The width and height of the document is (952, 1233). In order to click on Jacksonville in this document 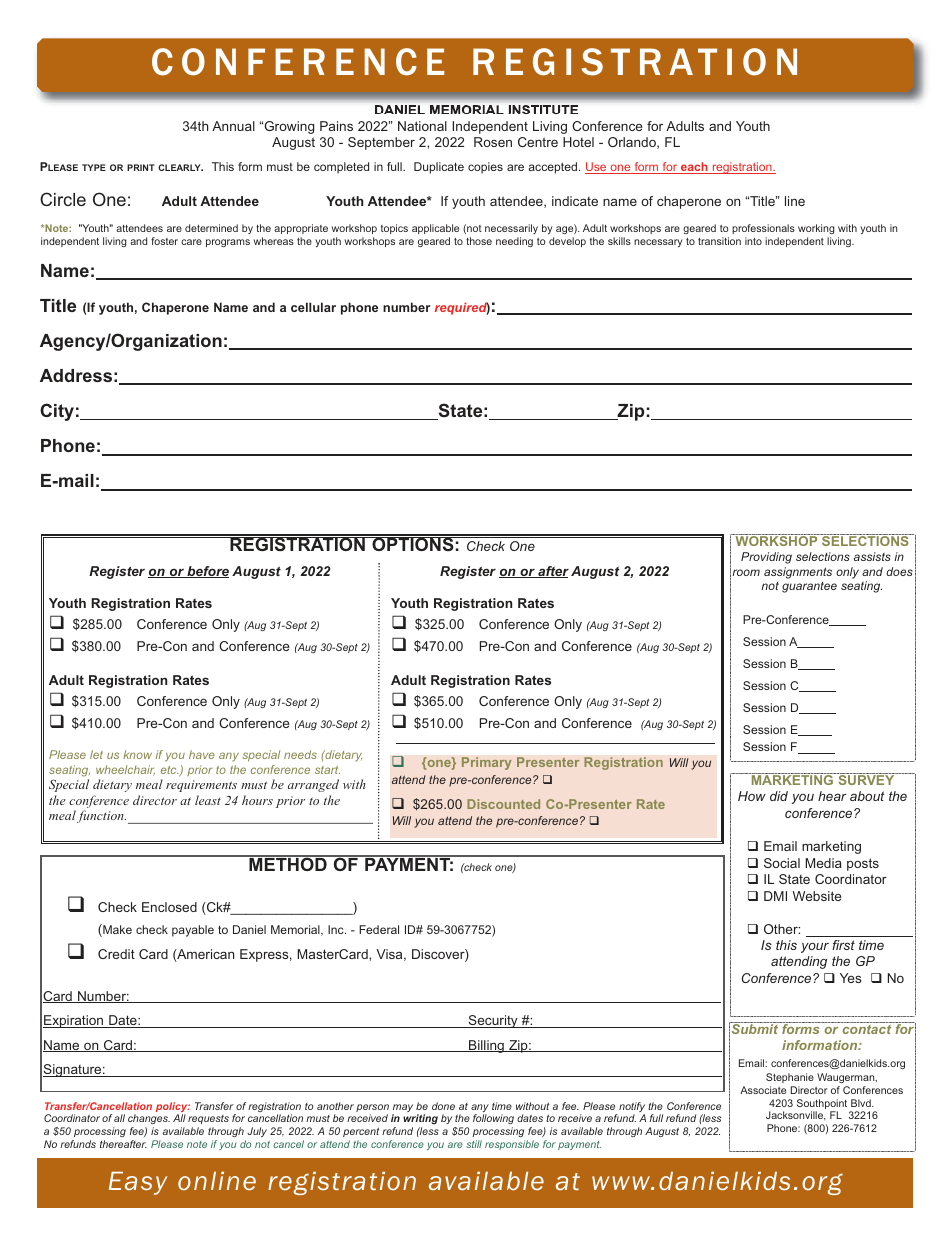, I will do `click(796, 1116)`.
